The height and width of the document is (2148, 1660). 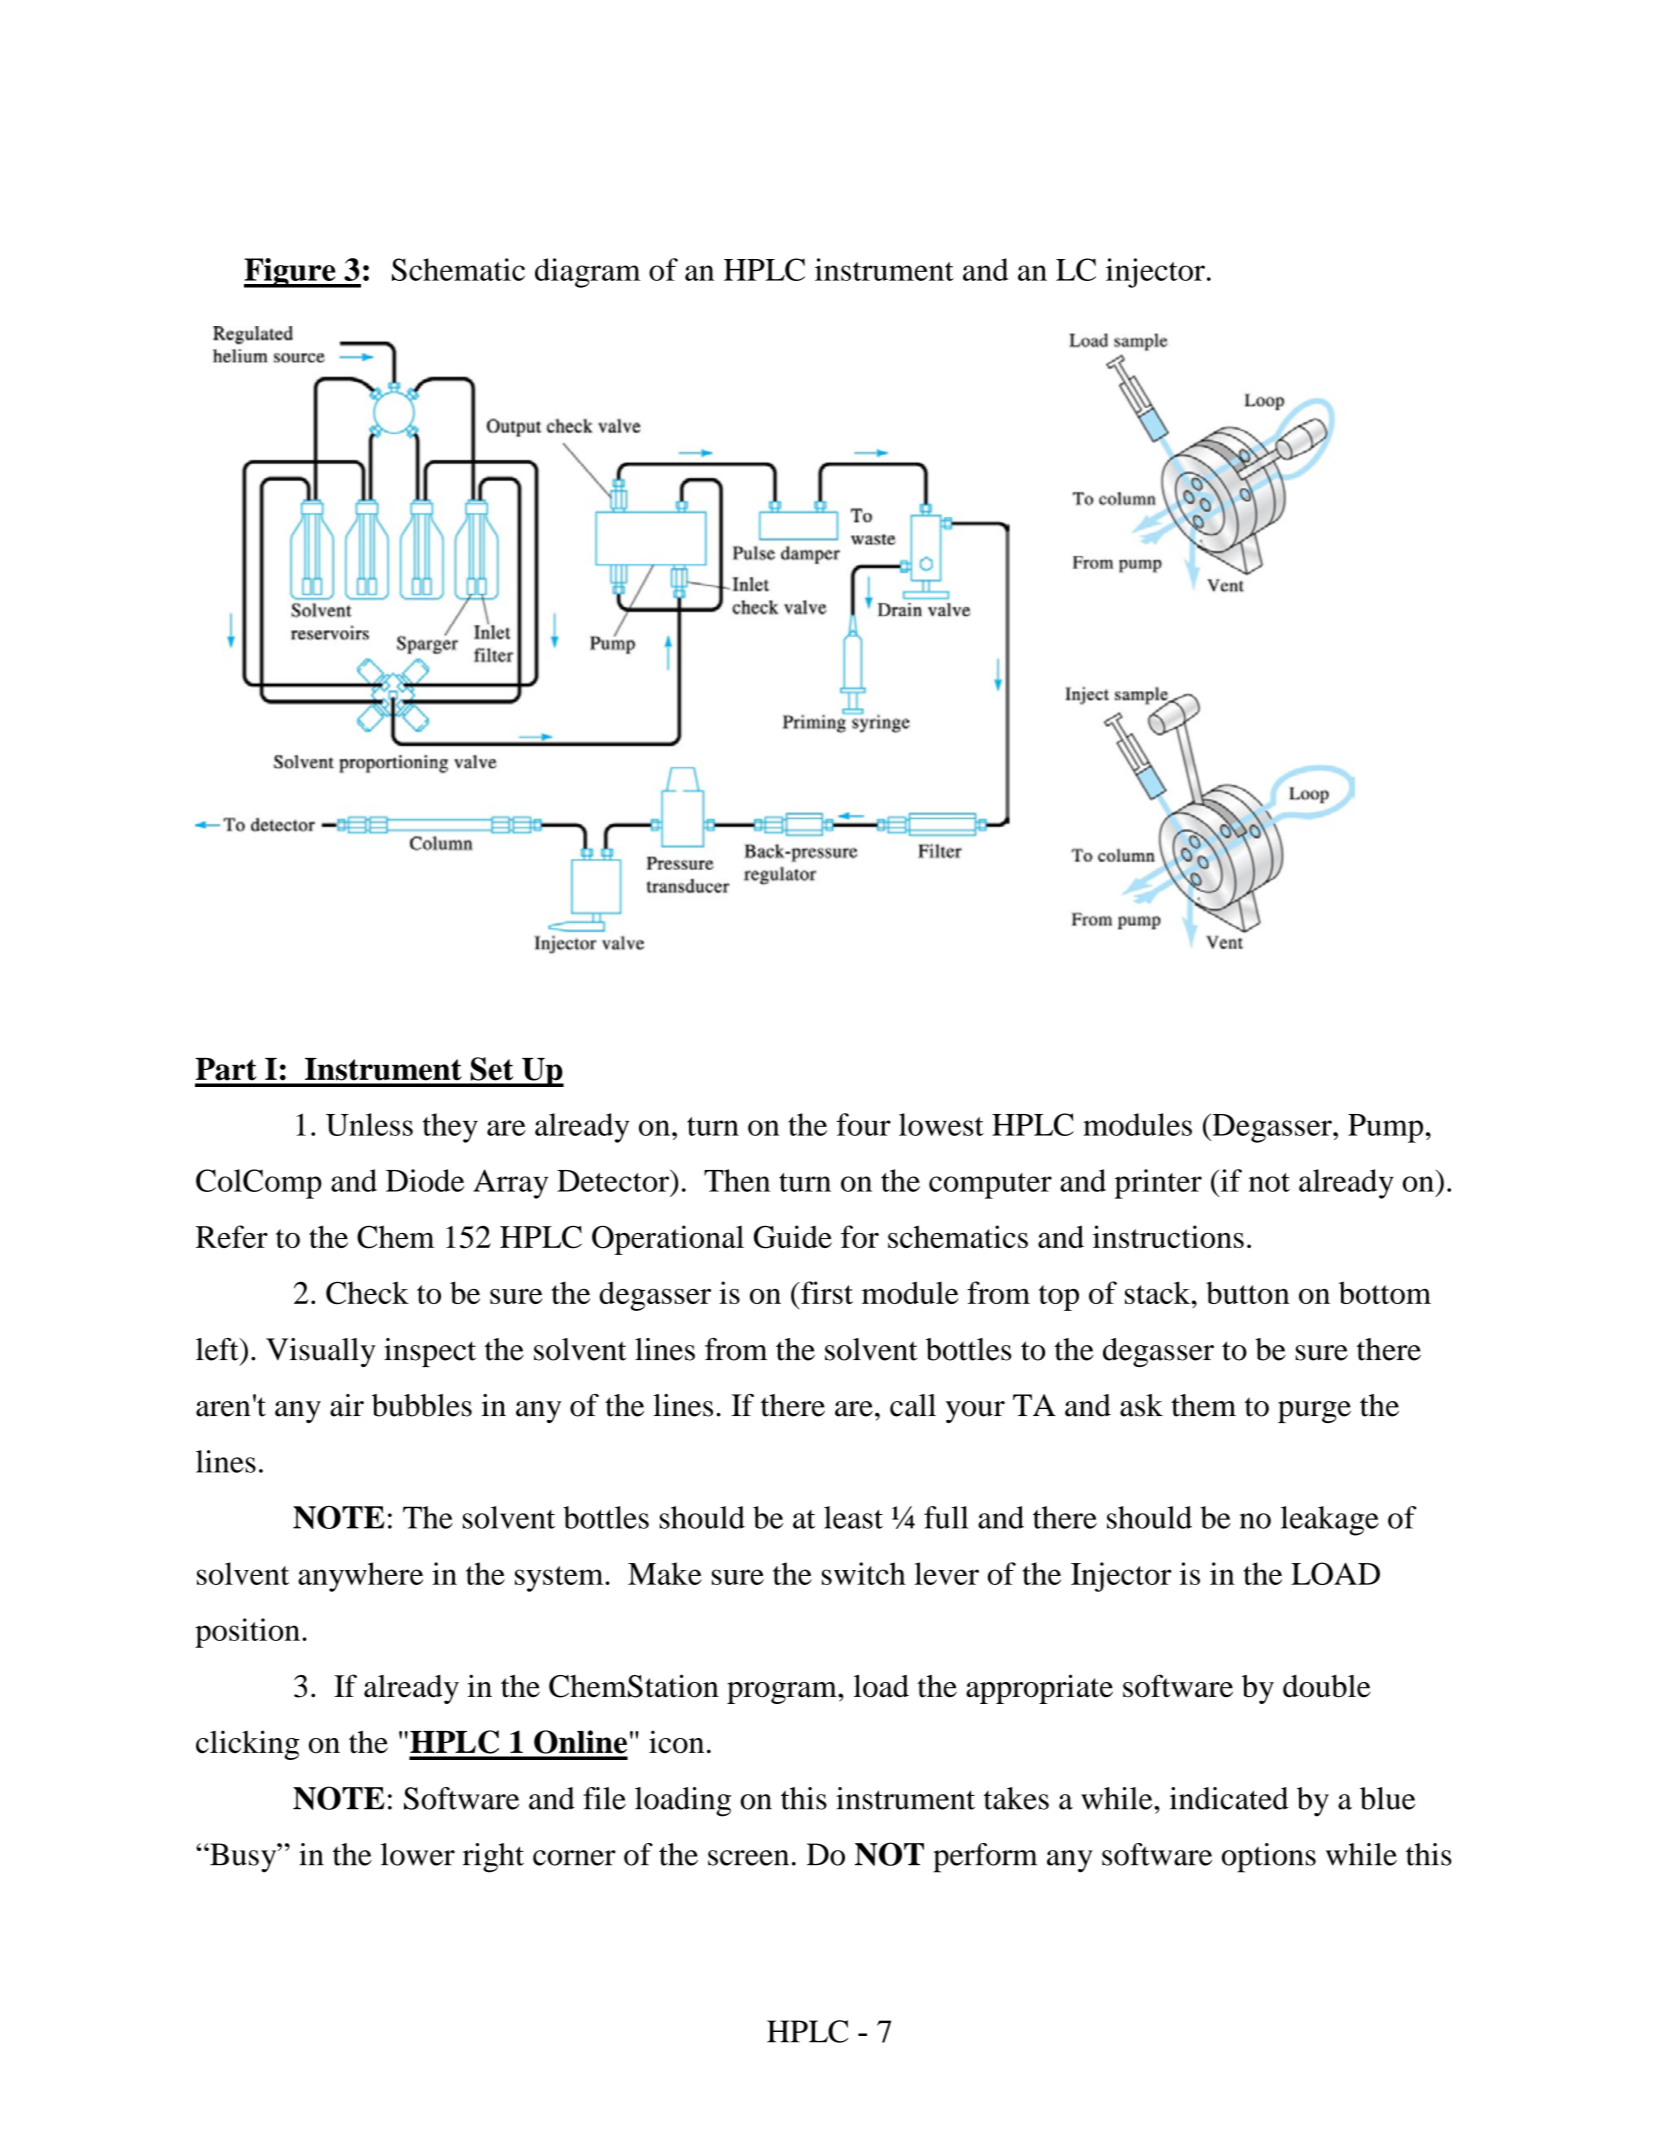 I want to click on Figure, so click(x=291, y=273).
